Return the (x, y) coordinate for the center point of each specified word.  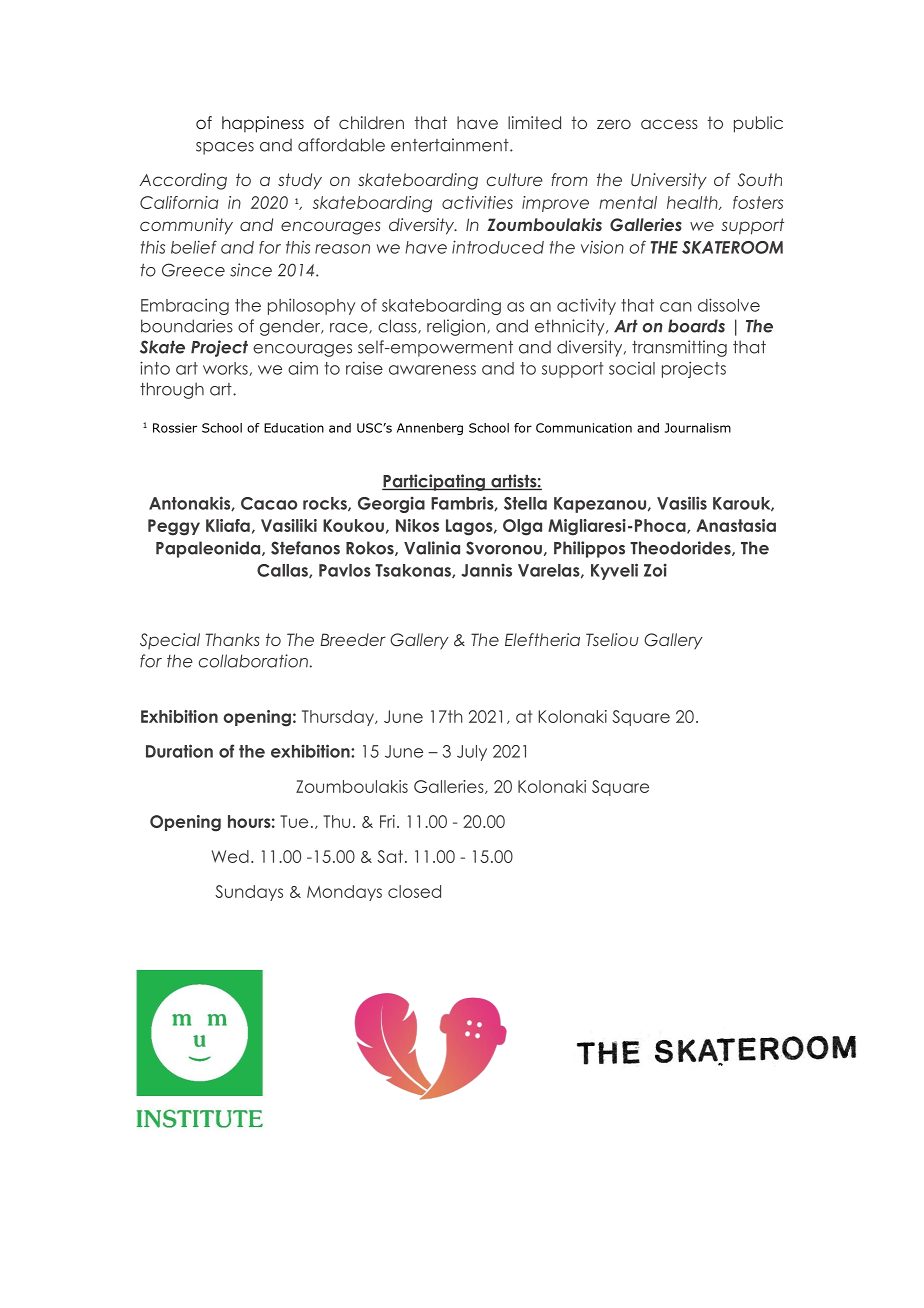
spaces (225, 148)
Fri (387, 821)
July (472, 753)
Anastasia (736, 525)
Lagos (470, 527)
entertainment (451, 145)
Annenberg (430, 429)
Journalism (698, 428)
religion (457, 327)
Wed (230, 856)
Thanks (232, 639)
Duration (179, 751)
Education (294, 428)
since (251, 270)
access (669, 124)
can (676, 307)
